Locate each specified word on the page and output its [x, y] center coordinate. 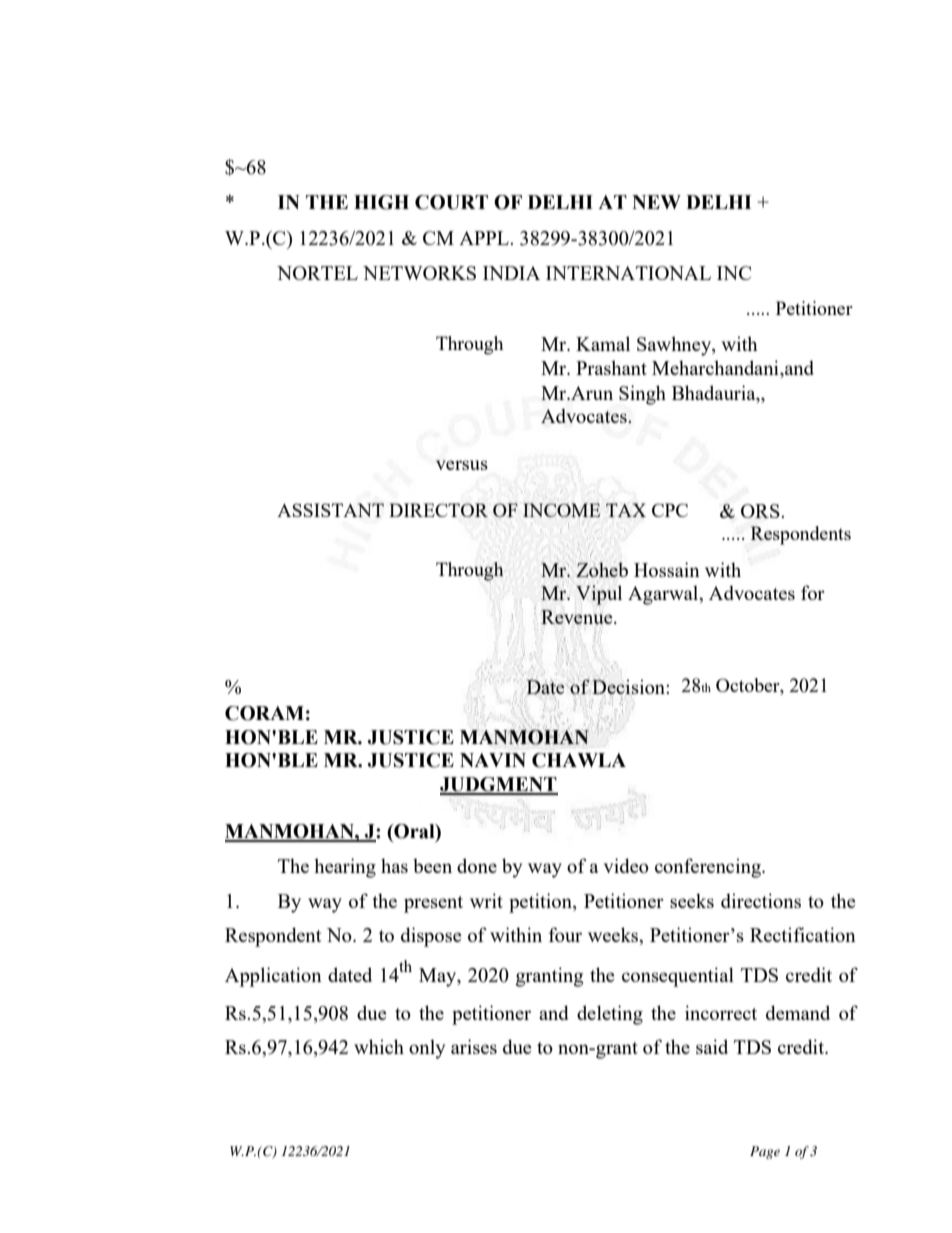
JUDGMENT [499, 785]
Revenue [578, 617]
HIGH [381, 202]
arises [474, 1046]
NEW [656, 202]
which [379, 1046]
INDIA [511, 273]
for [813, 592]
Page [765, 1152]
